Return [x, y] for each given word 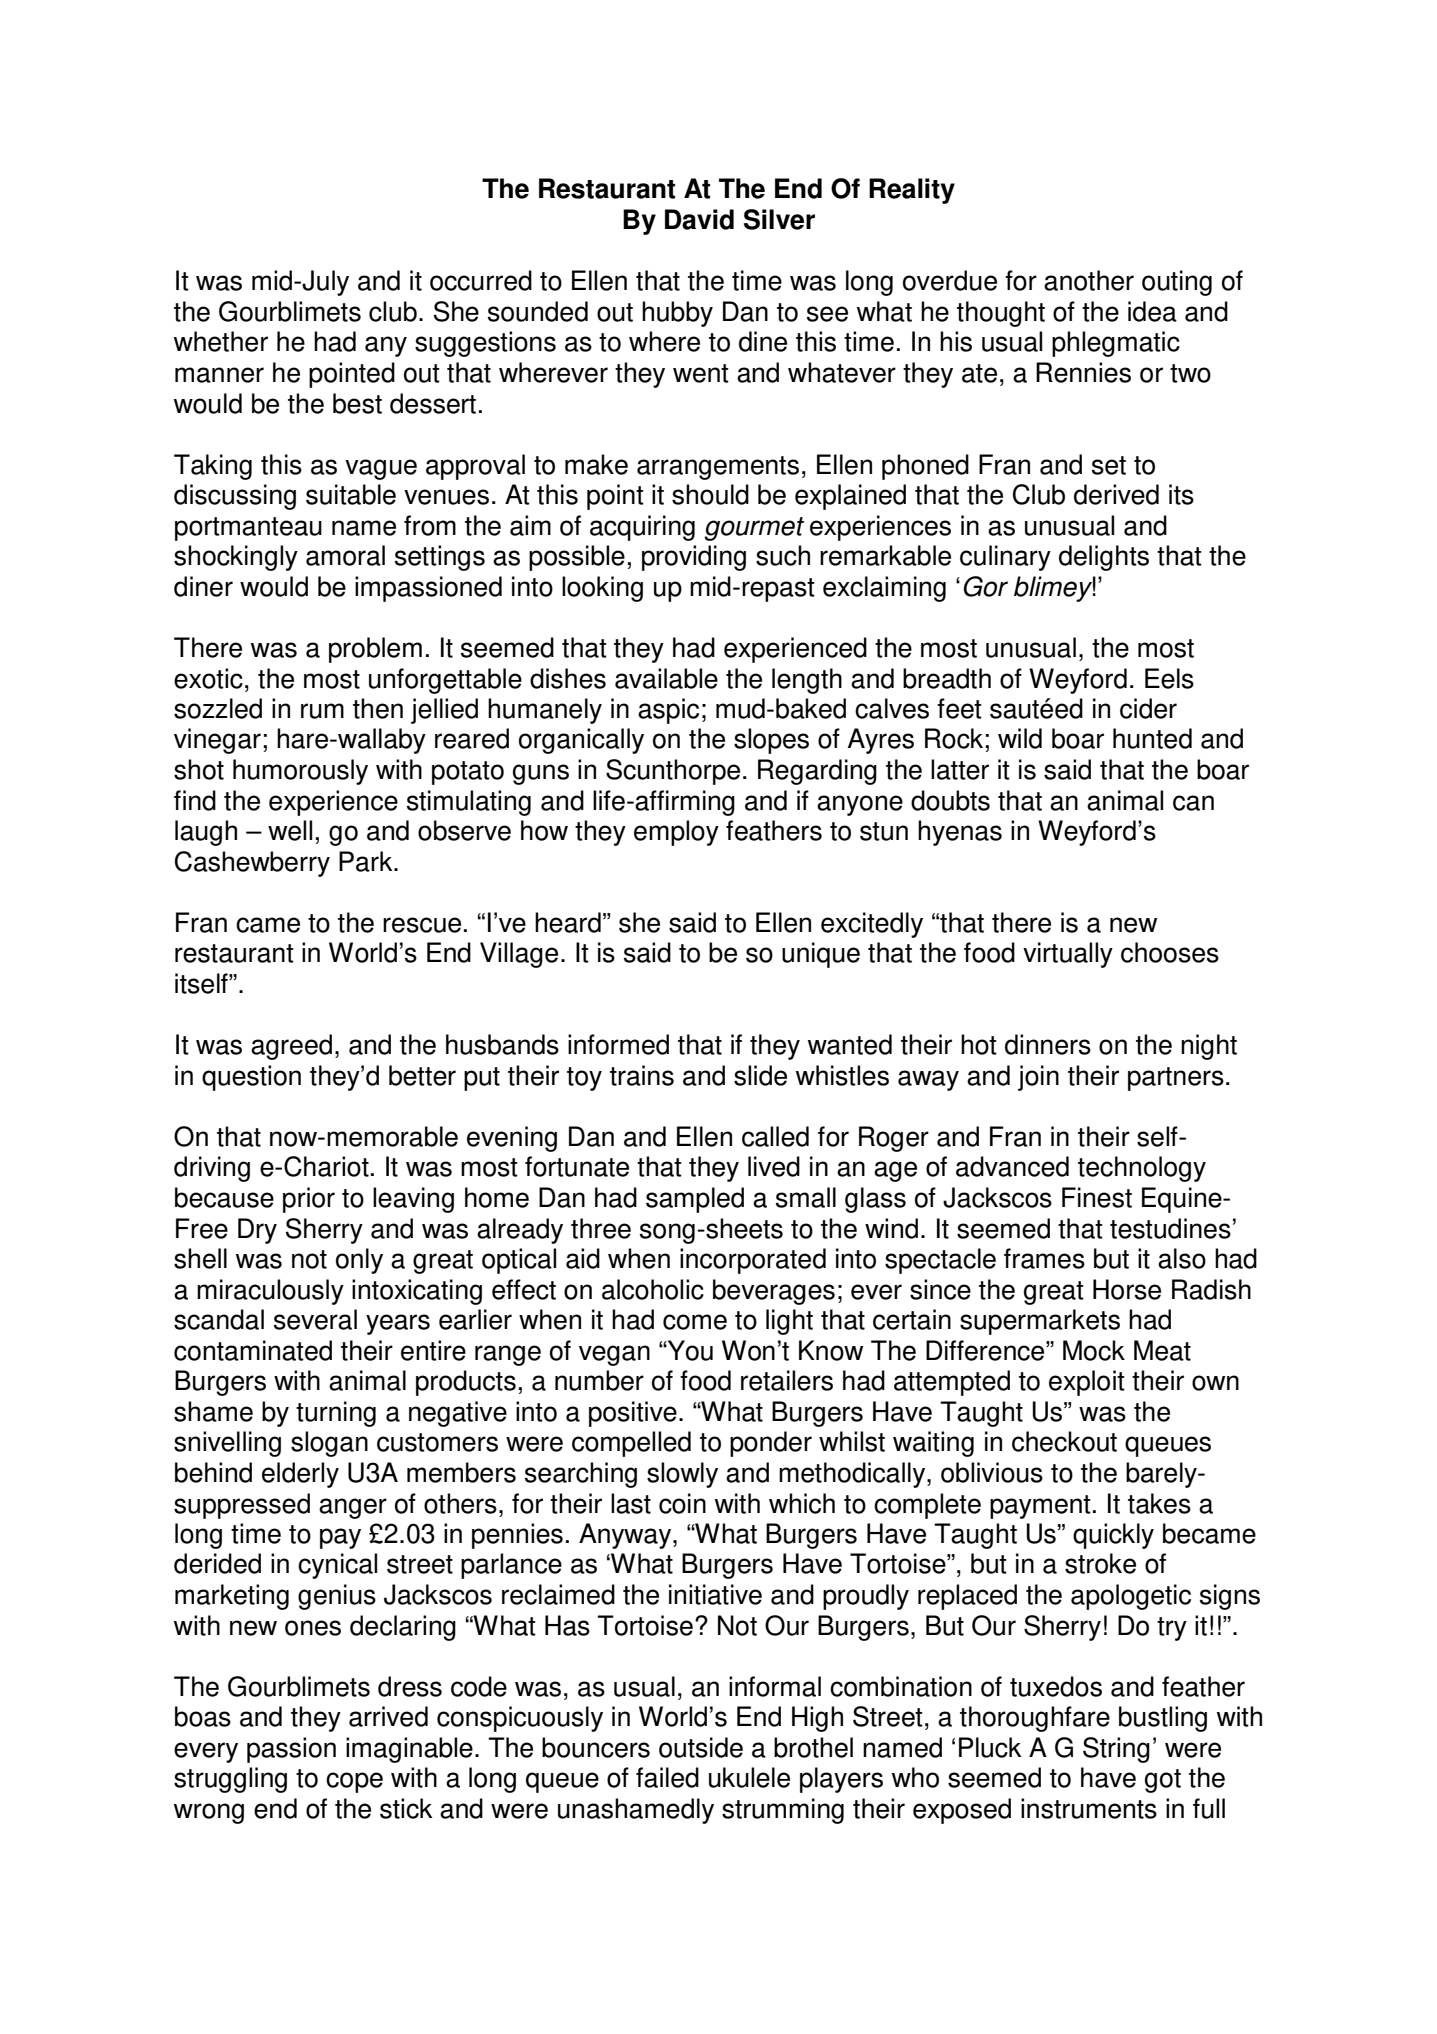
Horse [1127, 1289]
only [359, 1261]
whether [221, 341]
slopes [771, 741]
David [699, 219]
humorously [300, 772]
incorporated [753, 1261]
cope [354, 1782]
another [1089, 280]
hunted [1152, 738]
